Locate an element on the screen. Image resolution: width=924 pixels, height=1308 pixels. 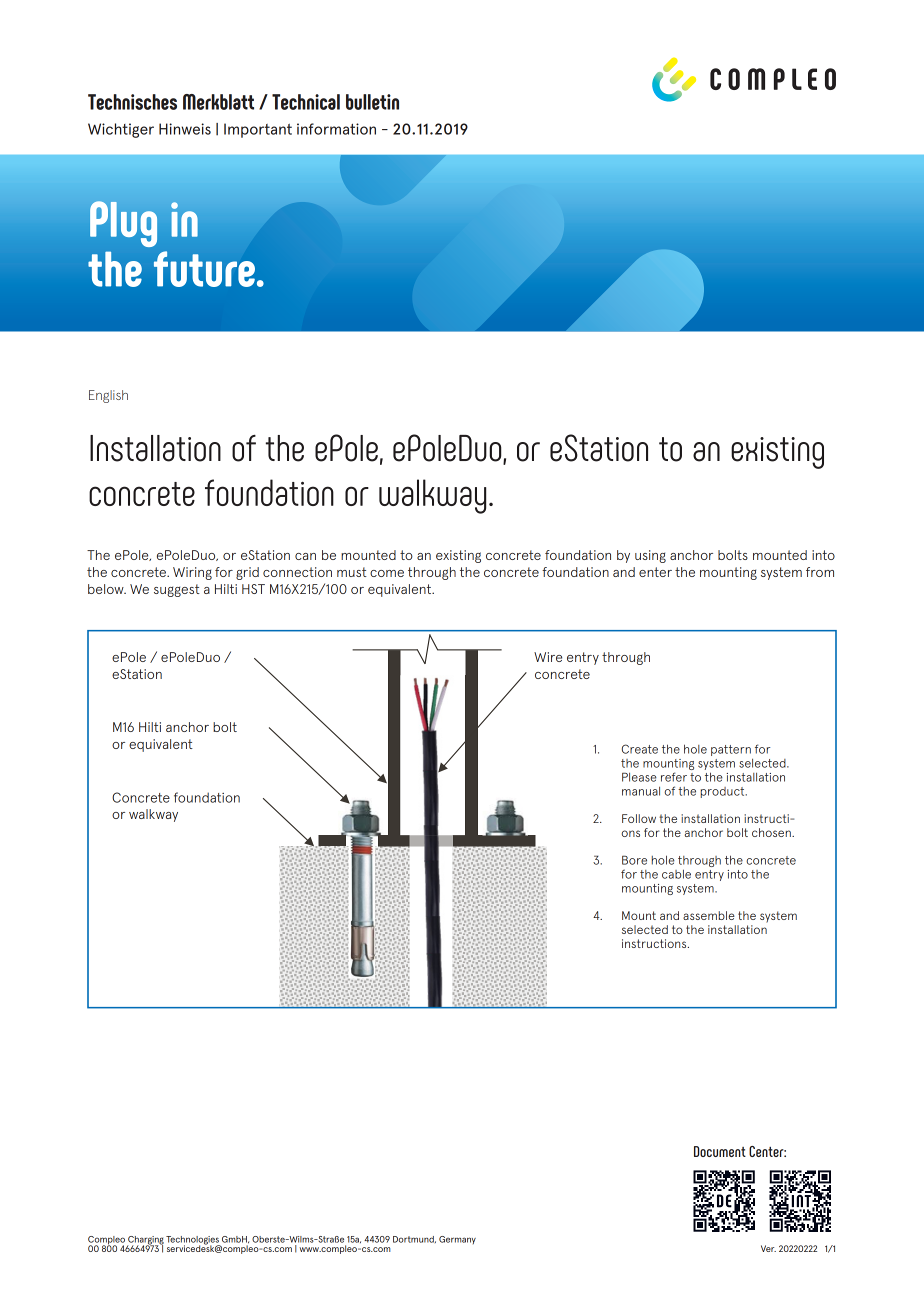
information is located at coordinates (336, 129).
